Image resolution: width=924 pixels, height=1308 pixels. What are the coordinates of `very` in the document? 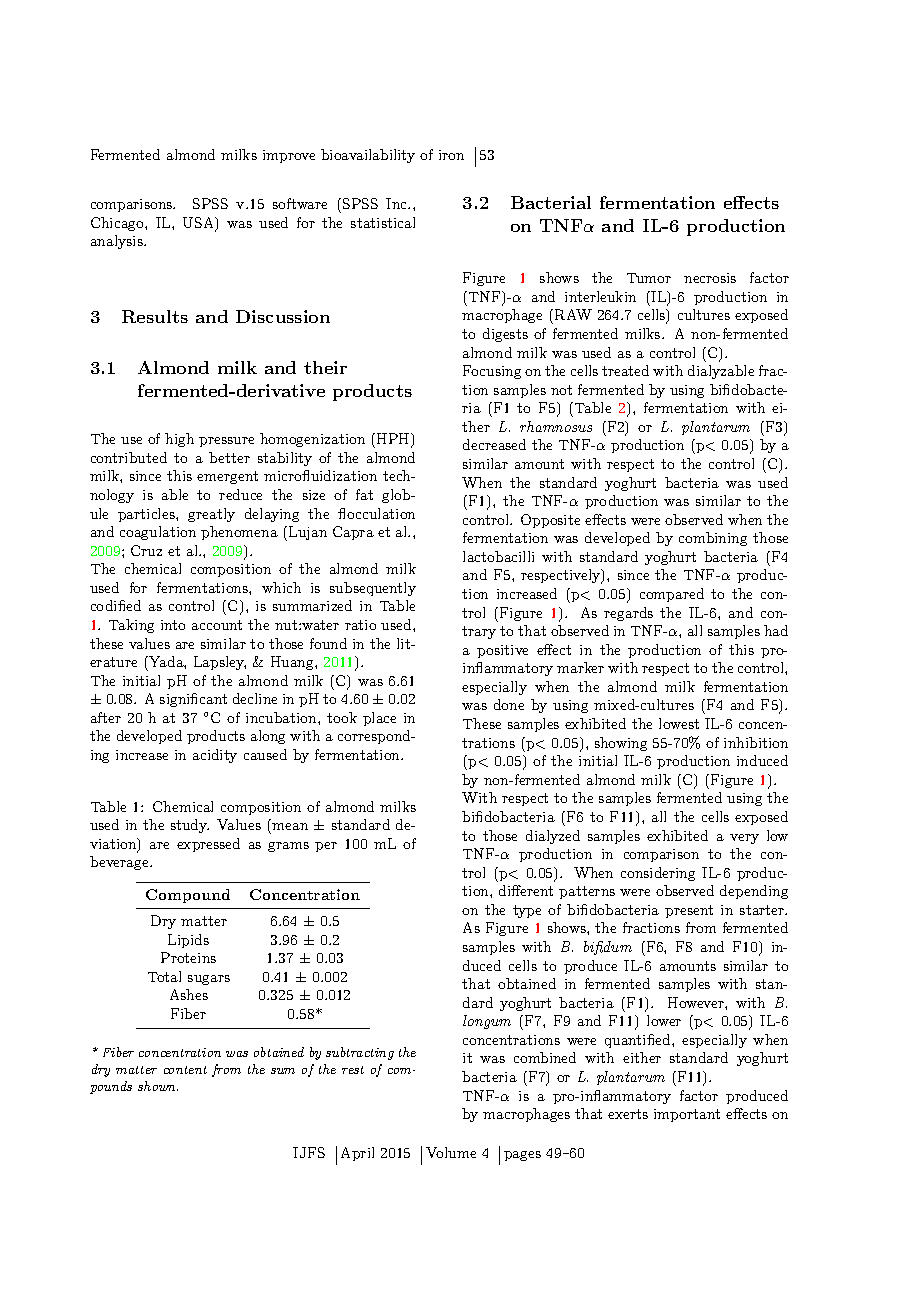 It's located at (744, 839).
